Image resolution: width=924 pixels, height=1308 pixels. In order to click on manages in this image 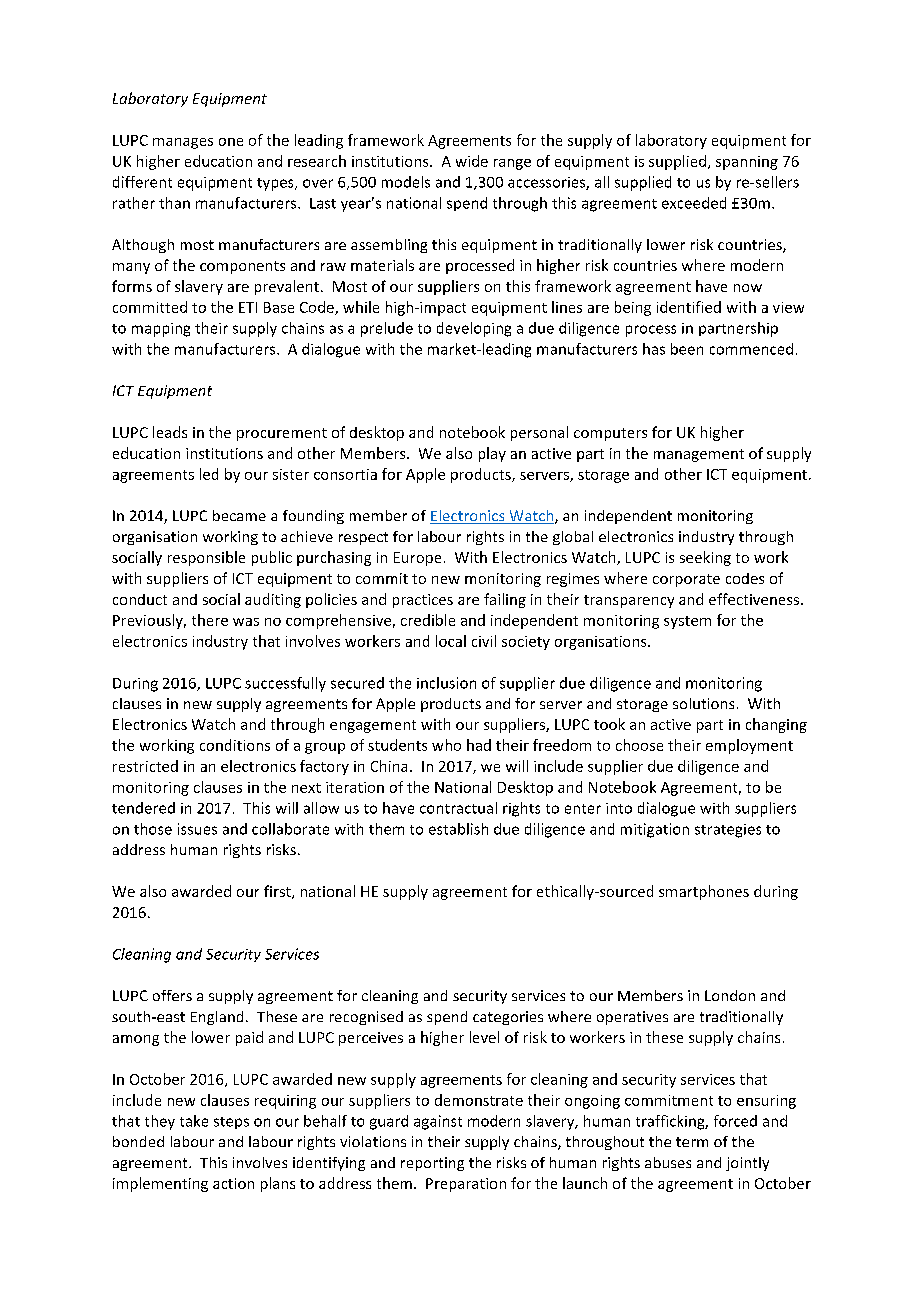, I will do `click(183, 143)`.
